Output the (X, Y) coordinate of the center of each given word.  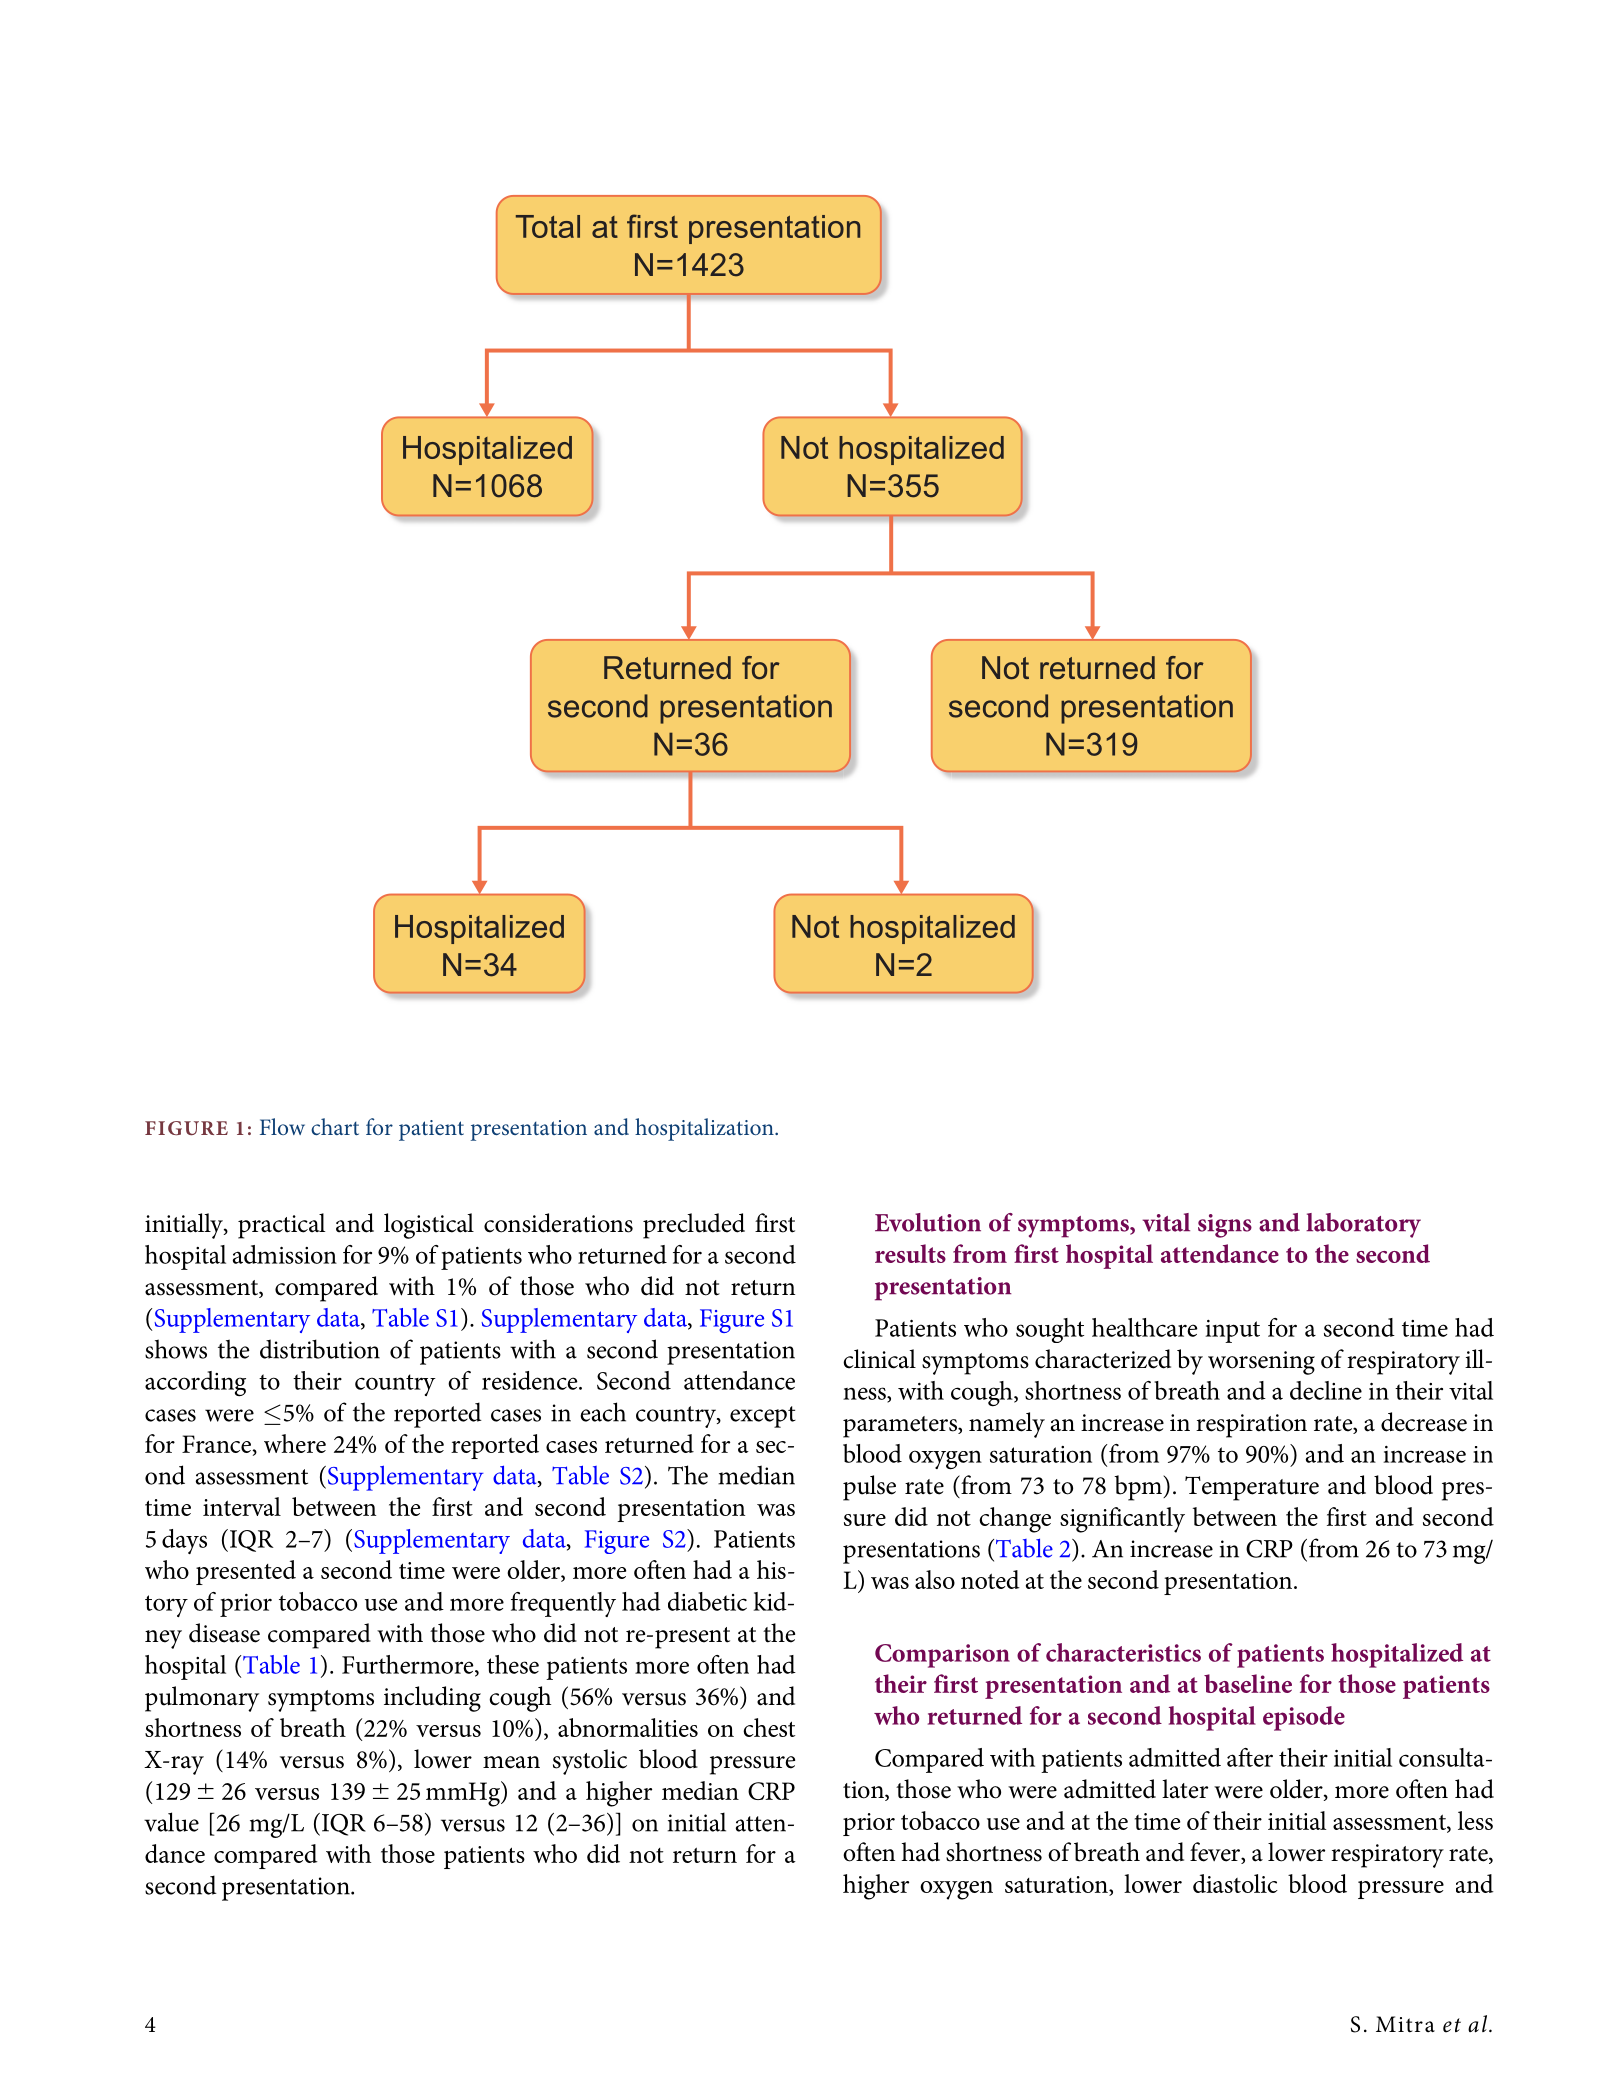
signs (1225, 1226)
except (763, 1417)
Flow (282, 1126)
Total (548, 226)
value (171, 1822)
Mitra (1405, 2024)
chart (335, 1126)
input (1232, 1331)
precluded (694, 1226)
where (295, 1443)
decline (1326, 1390)
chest (769, 1727)
